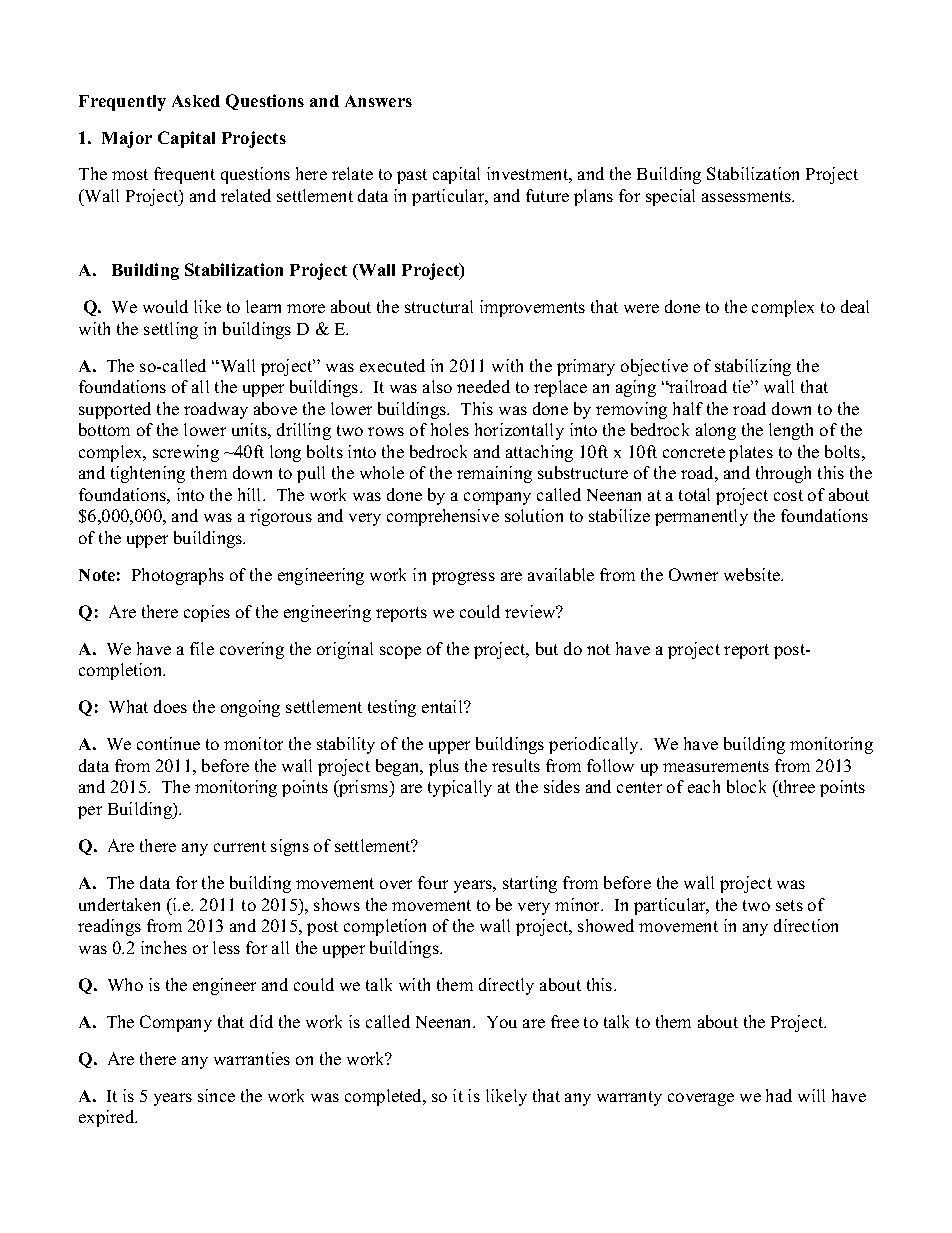 This screenshot has width=952, height=1233. What do you see at coordinates (779, 1095) in the screenshot?
I see `had` at bounding box center [779, 1095].
